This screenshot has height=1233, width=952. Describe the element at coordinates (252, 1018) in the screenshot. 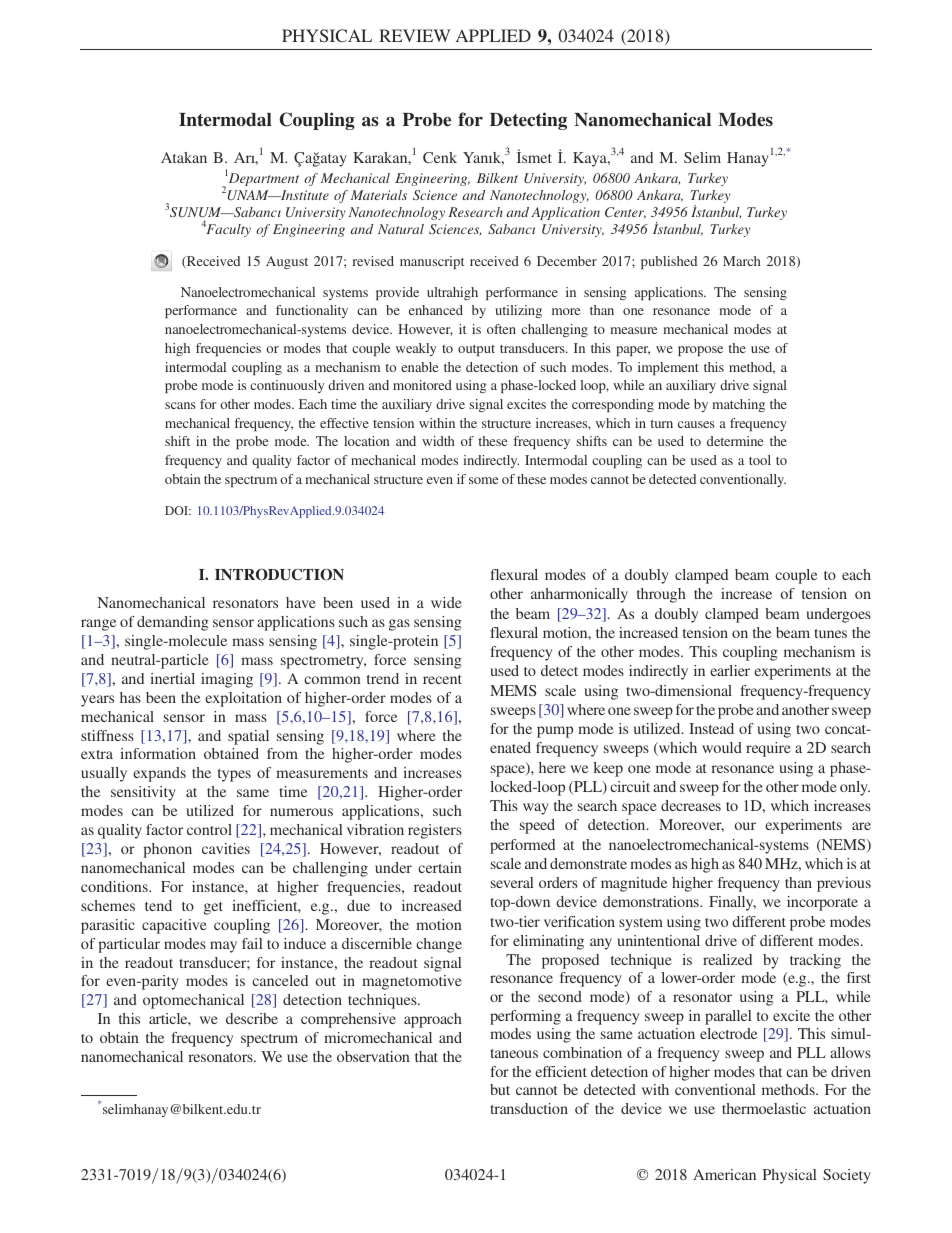

I see `describe` at that location.
